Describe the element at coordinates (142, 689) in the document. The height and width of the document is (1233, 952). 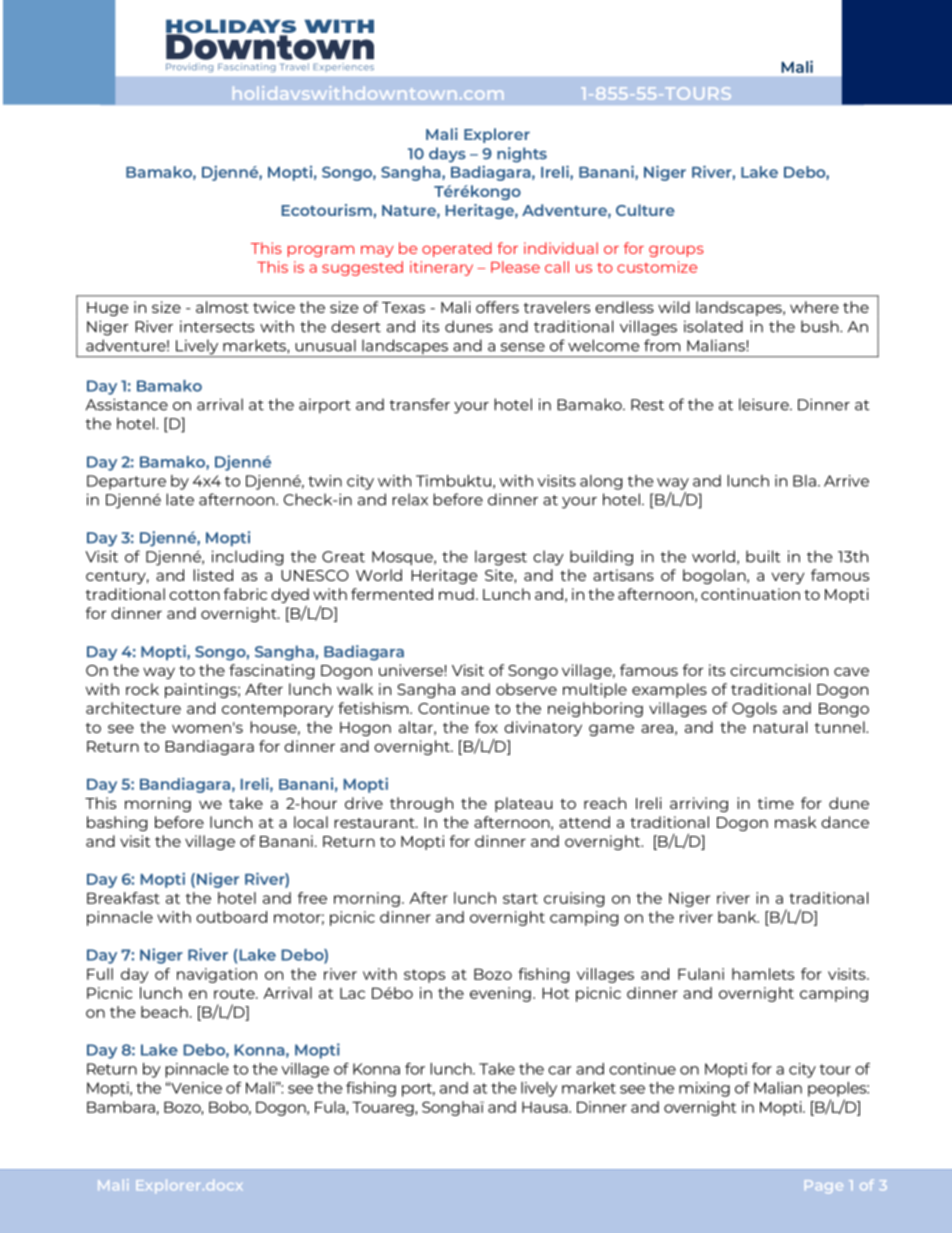
I see `rock` at that location.
